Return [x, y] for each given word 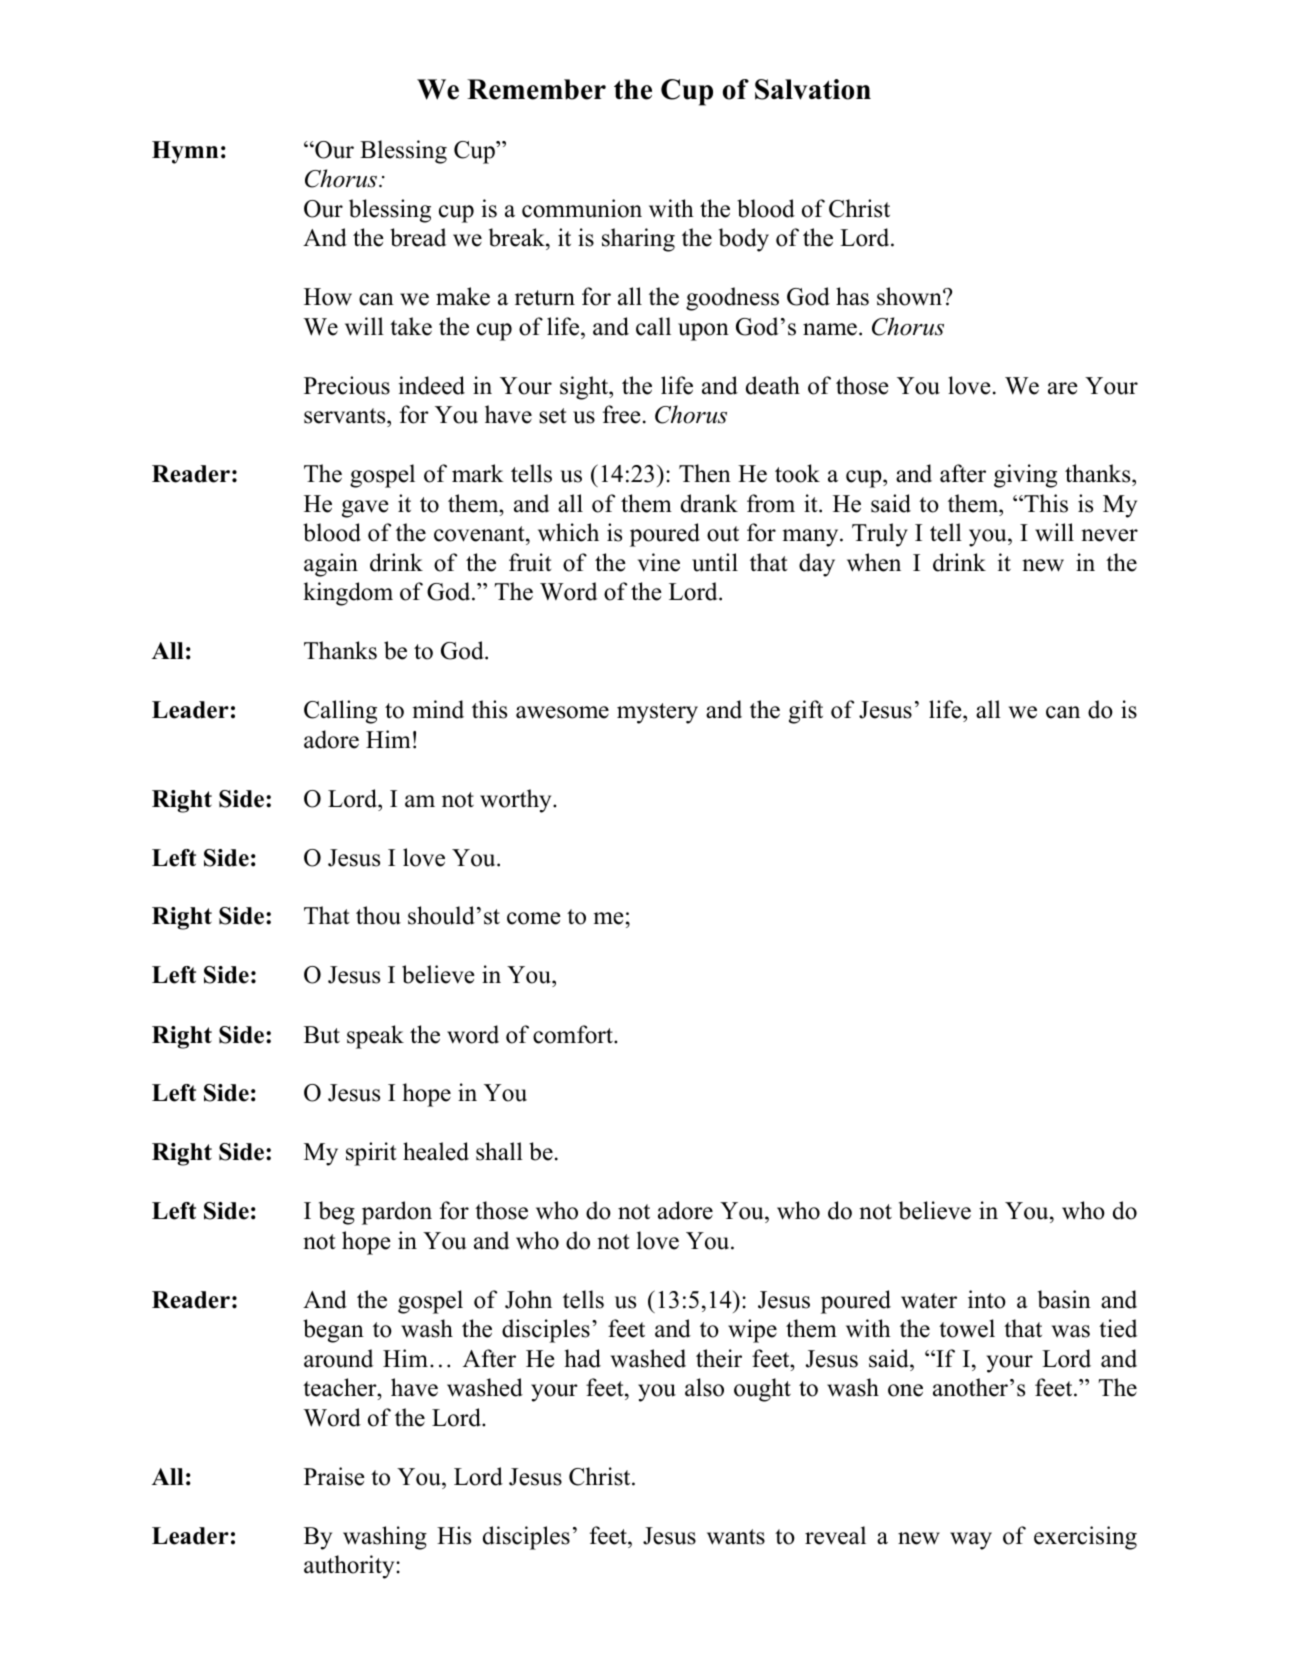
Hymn [185, 152]
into [987, 1299]
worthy [517, 801]
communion [582, 208]
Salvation [813, 89]
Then [705, 473]
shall [499, 1151]
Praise [334, 1476]
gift [806, 712]
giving [1025, 476]
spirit [371, 1154]
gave [365, 509]
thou [378, 915]
